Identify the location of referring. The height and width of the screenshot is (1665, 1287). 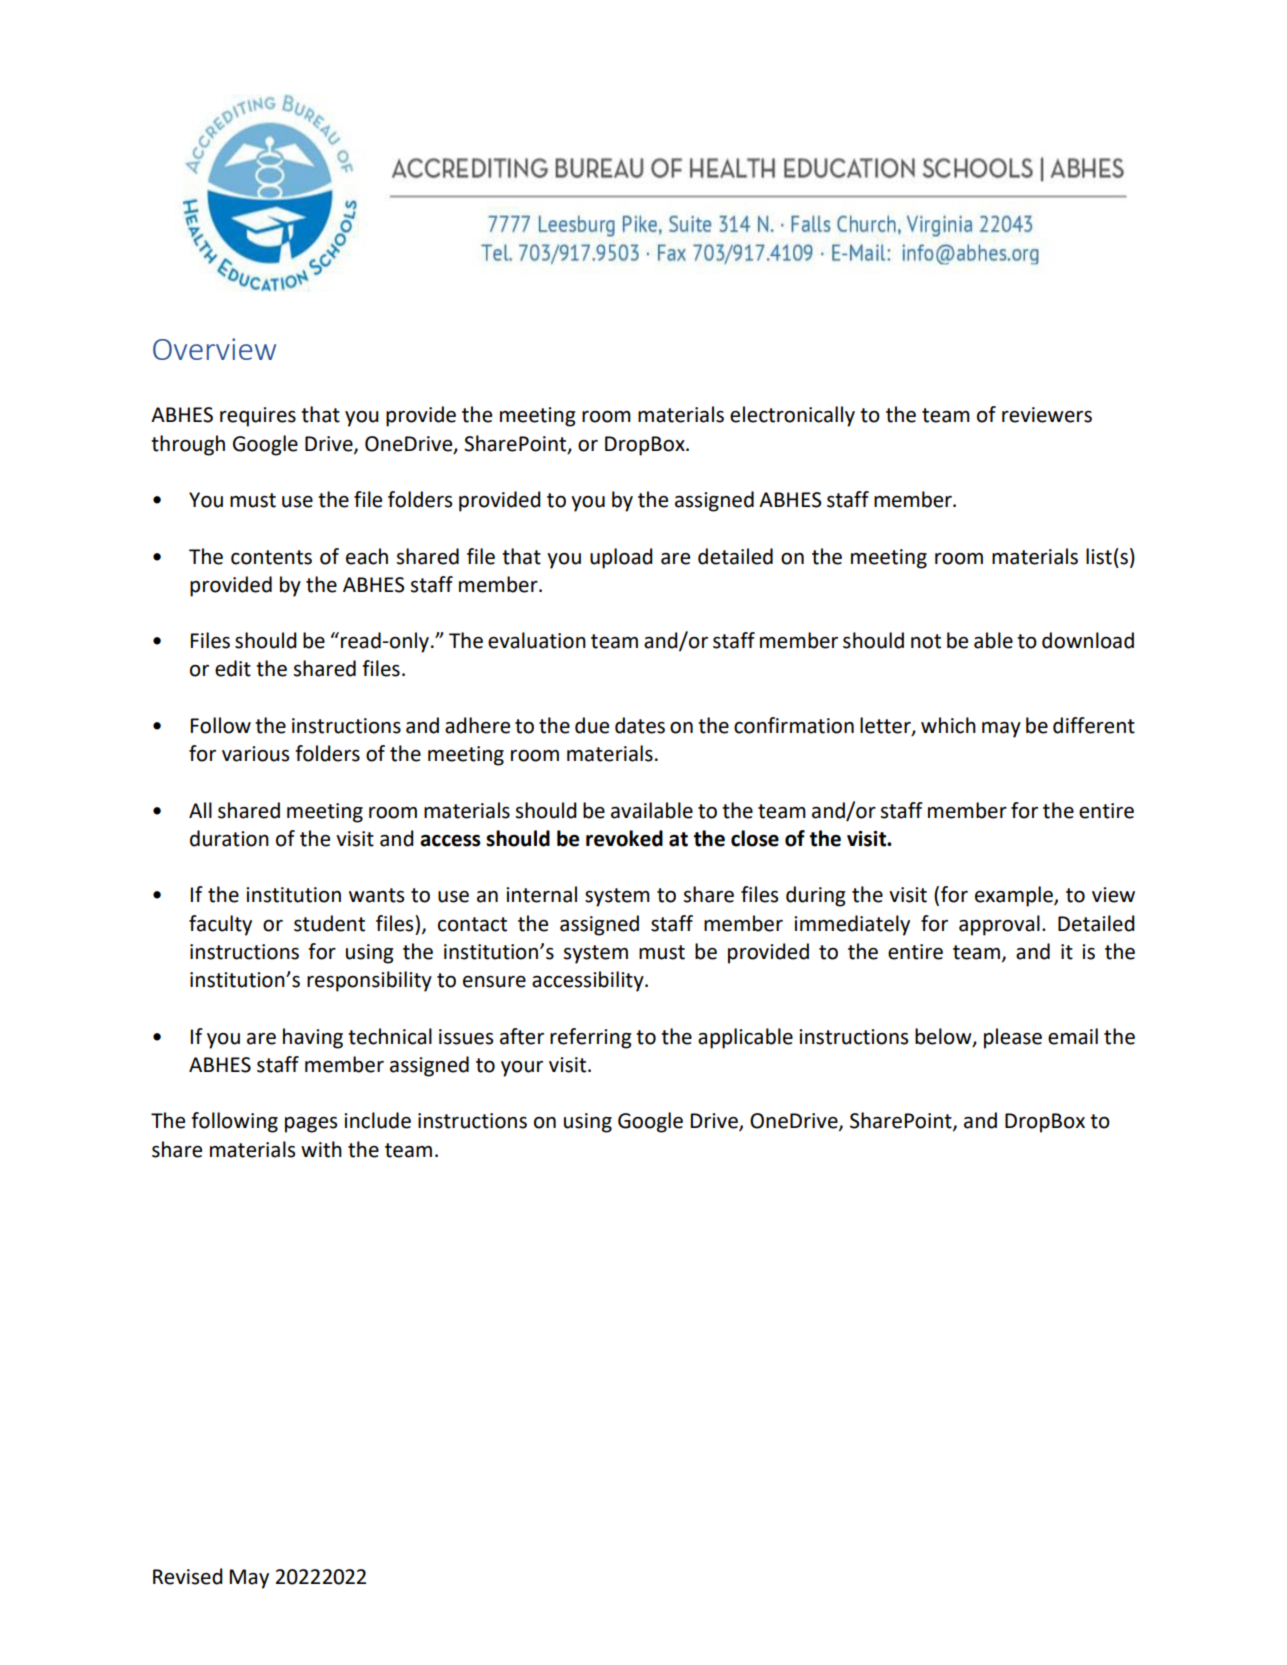
(591, 1038).
